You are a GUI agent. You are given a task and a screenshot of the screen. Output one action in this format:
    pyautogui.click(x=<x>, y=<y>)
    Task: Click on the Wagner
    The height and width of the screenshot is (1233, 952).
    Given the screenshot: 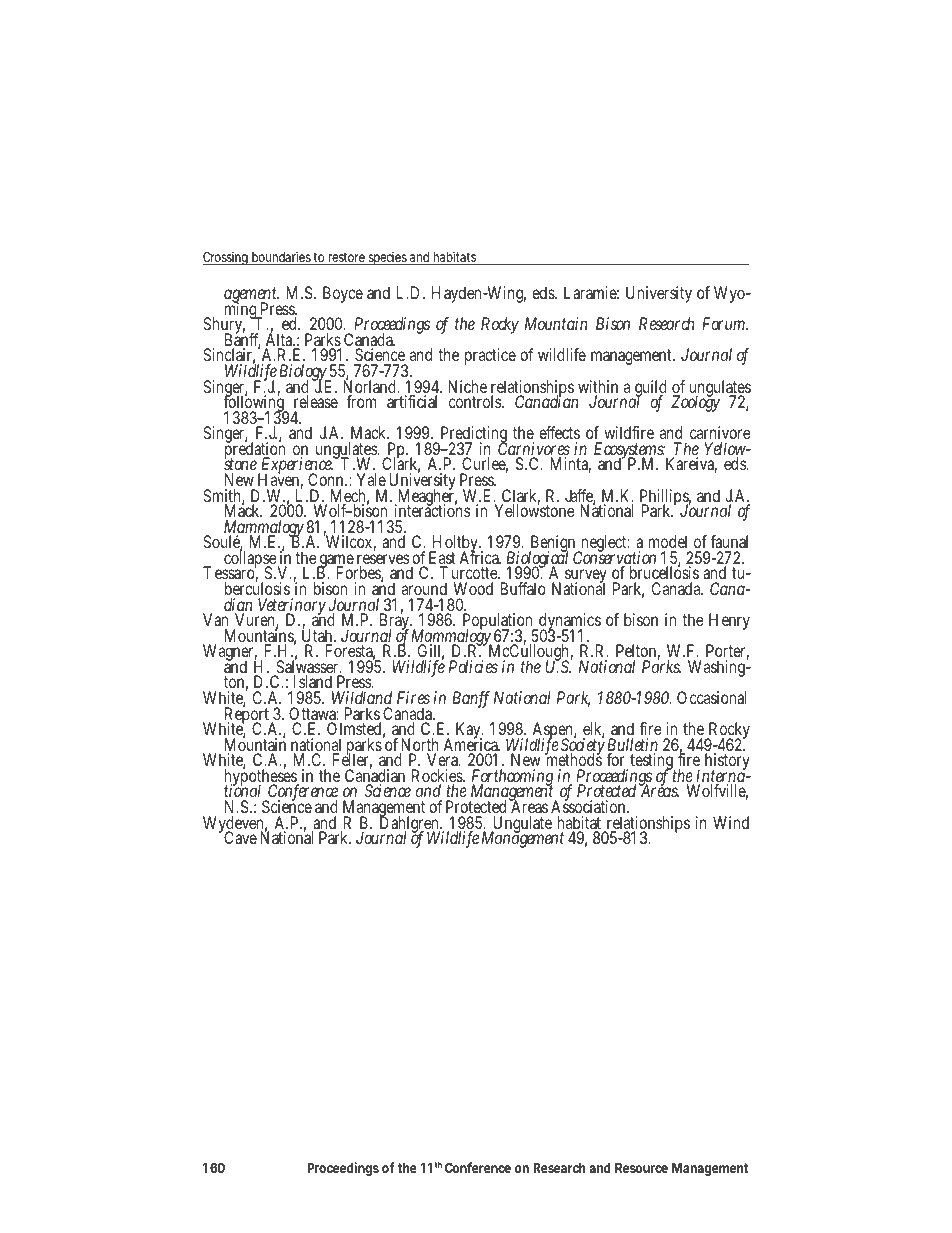 What is the action you would take?
    pyautogui.click(x=230, y=654)
